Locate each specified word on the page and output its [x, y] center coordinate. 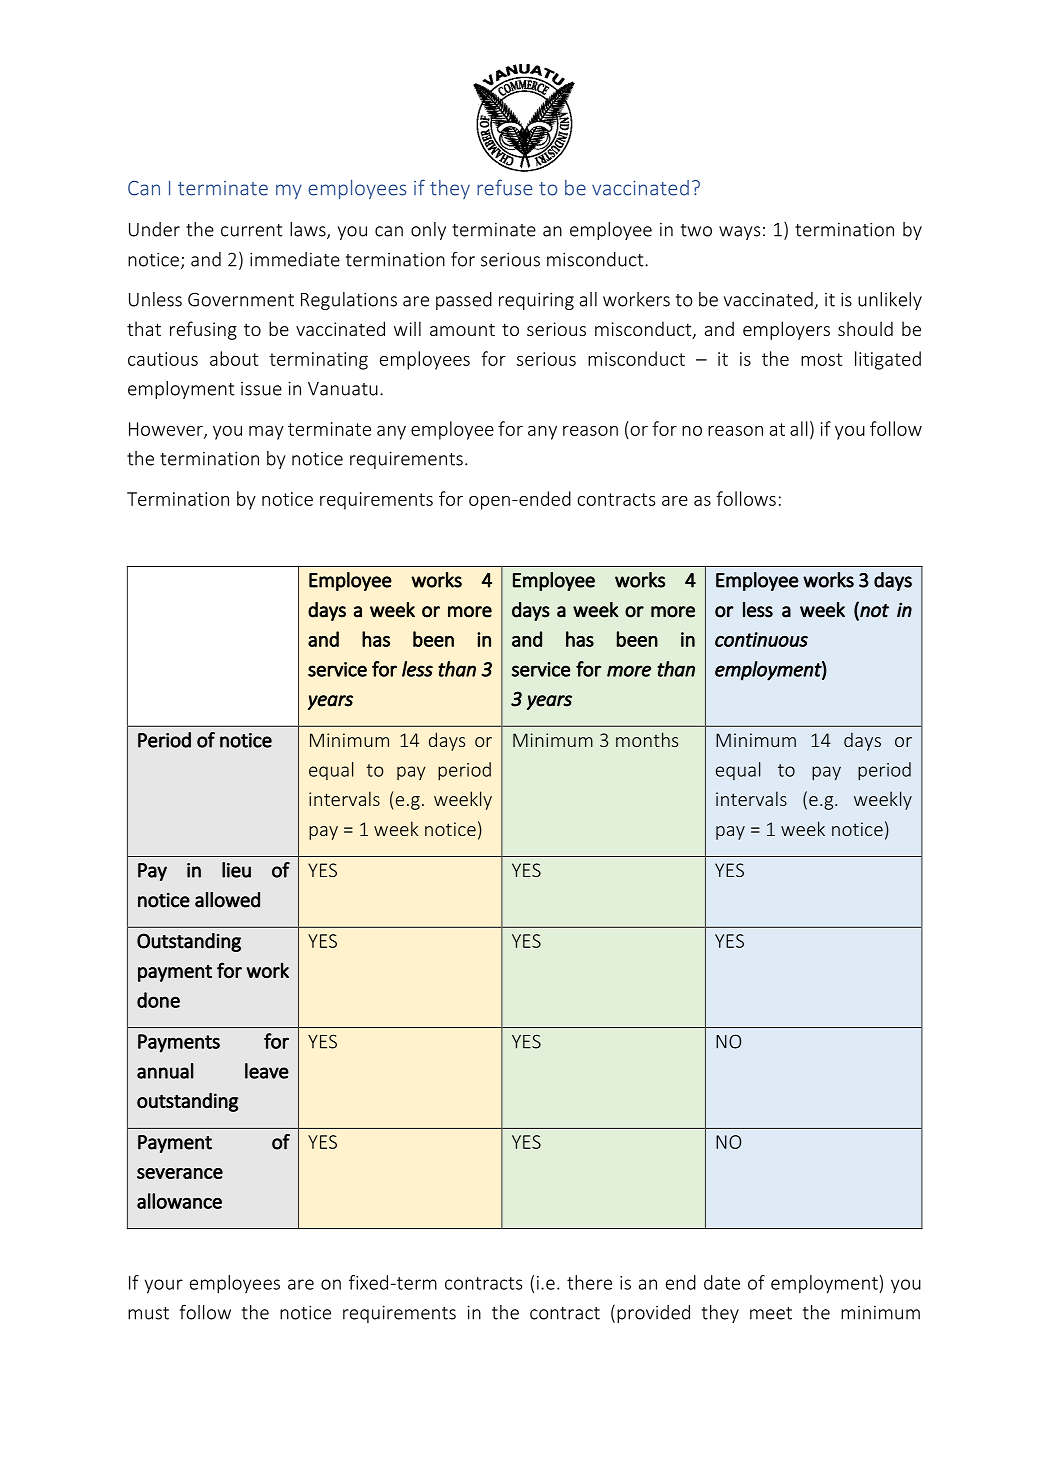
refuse [504, 187]
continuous [761, 639]
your [164, 1286]
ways [739, 233]
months [647, 739]
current [251, 230]
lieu [236, 870]
